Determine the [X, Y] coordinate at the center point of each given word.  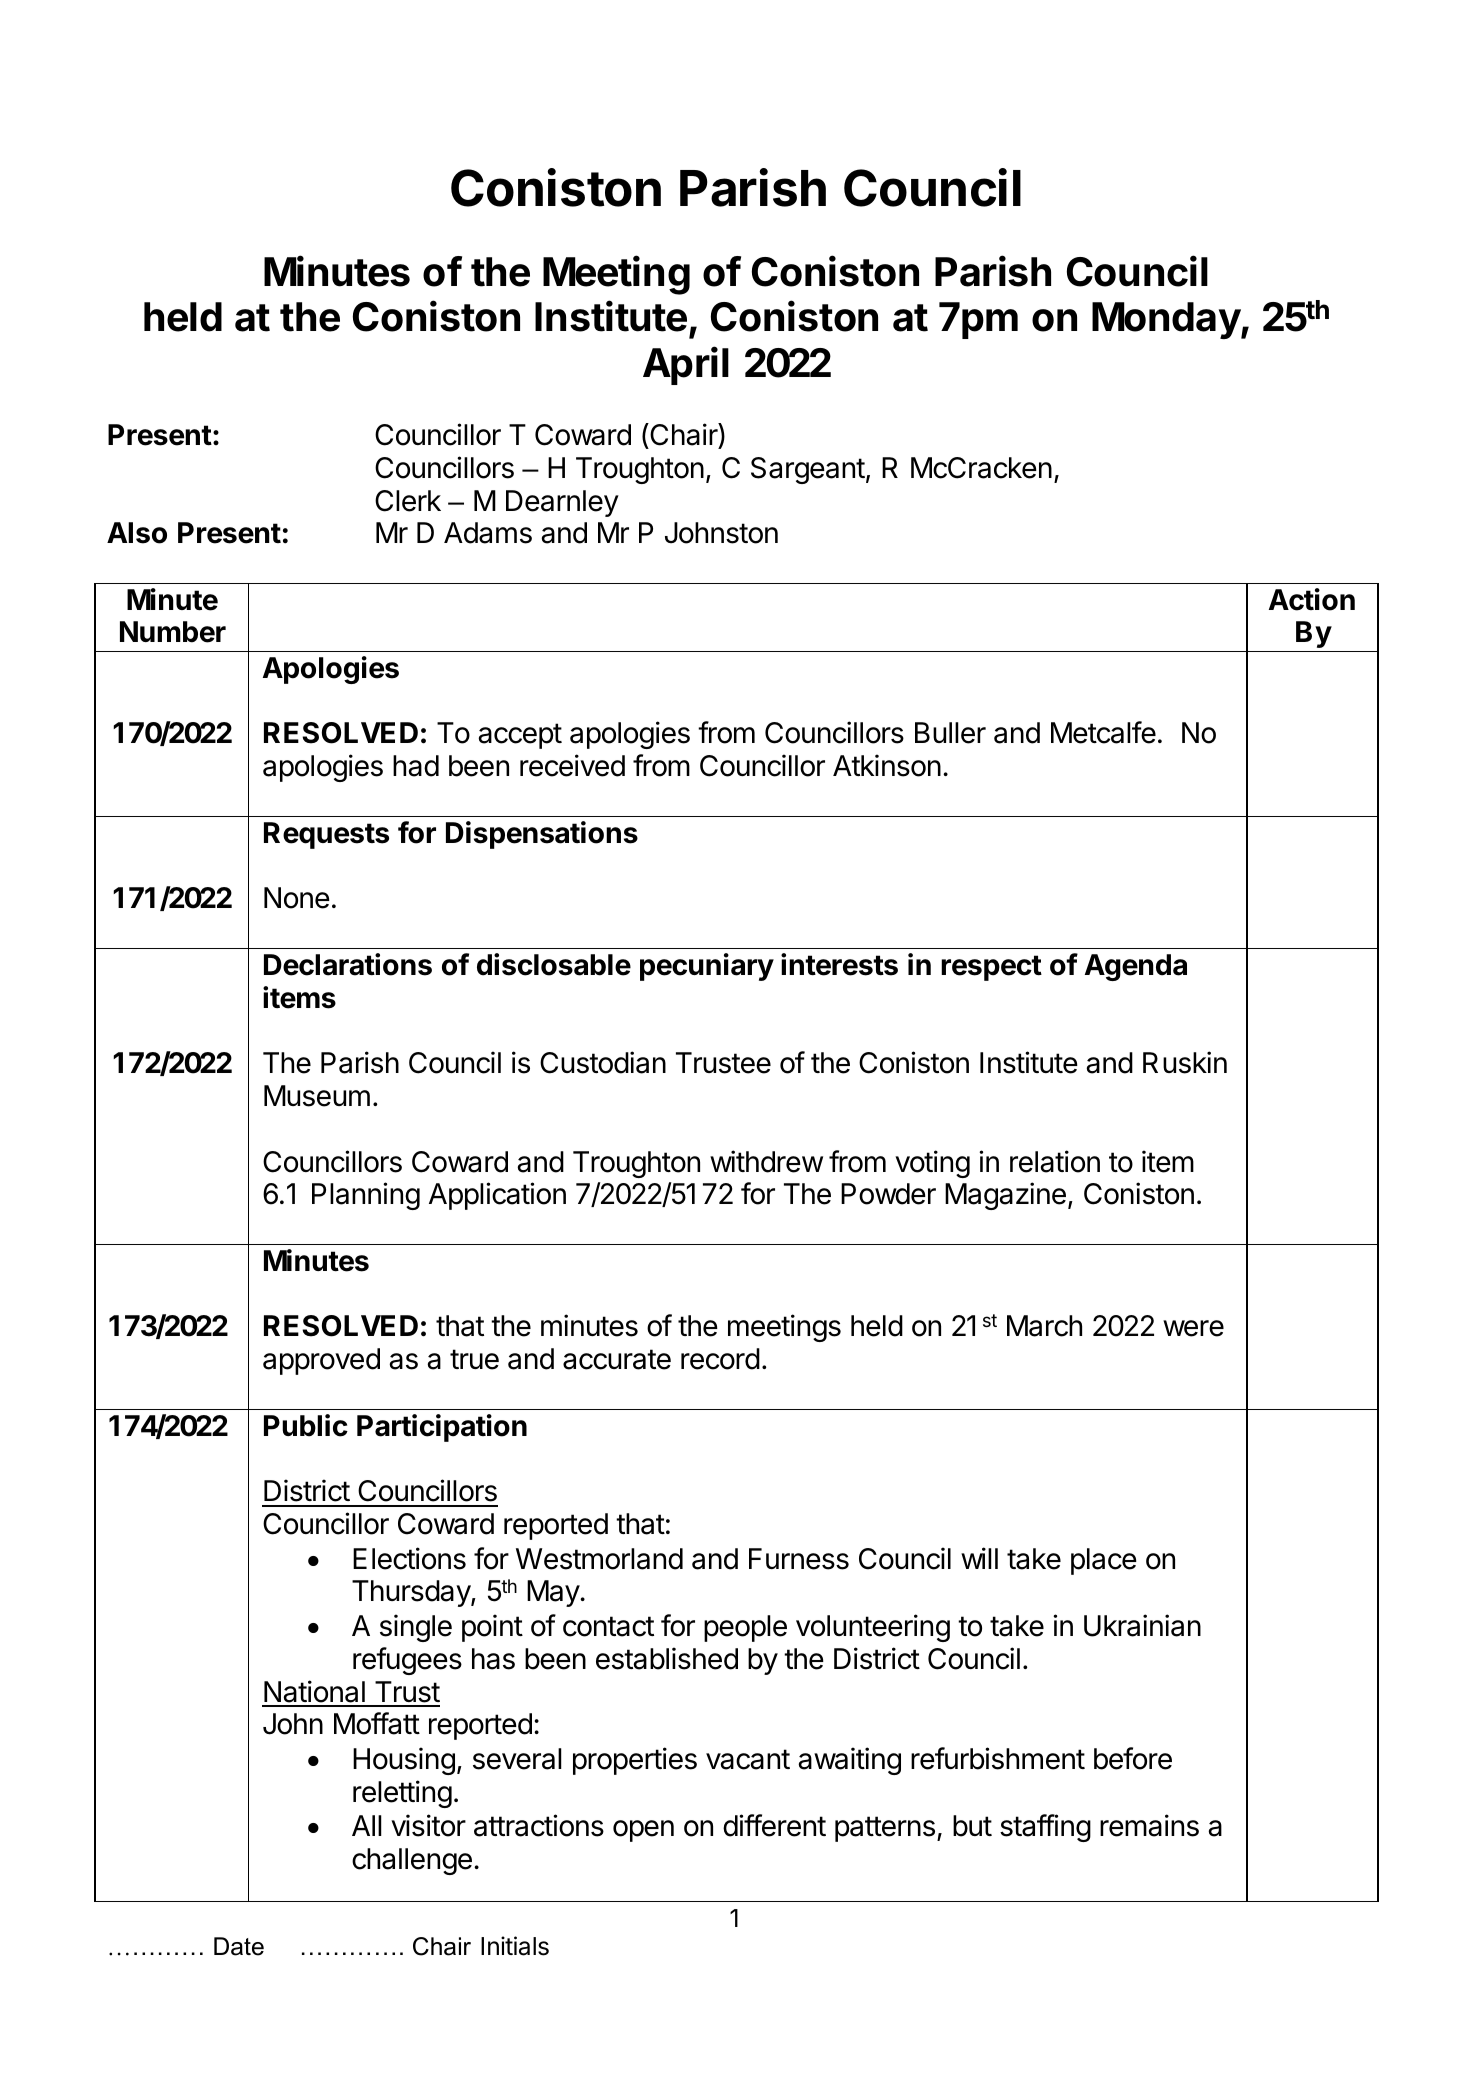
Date [239, 1946]
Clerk [408, 501]
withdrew [766, 1161]
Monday [1167, 320]
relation [1055, 1161]
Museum [317, 1096]
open [643, 1831]
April [686, 365]
